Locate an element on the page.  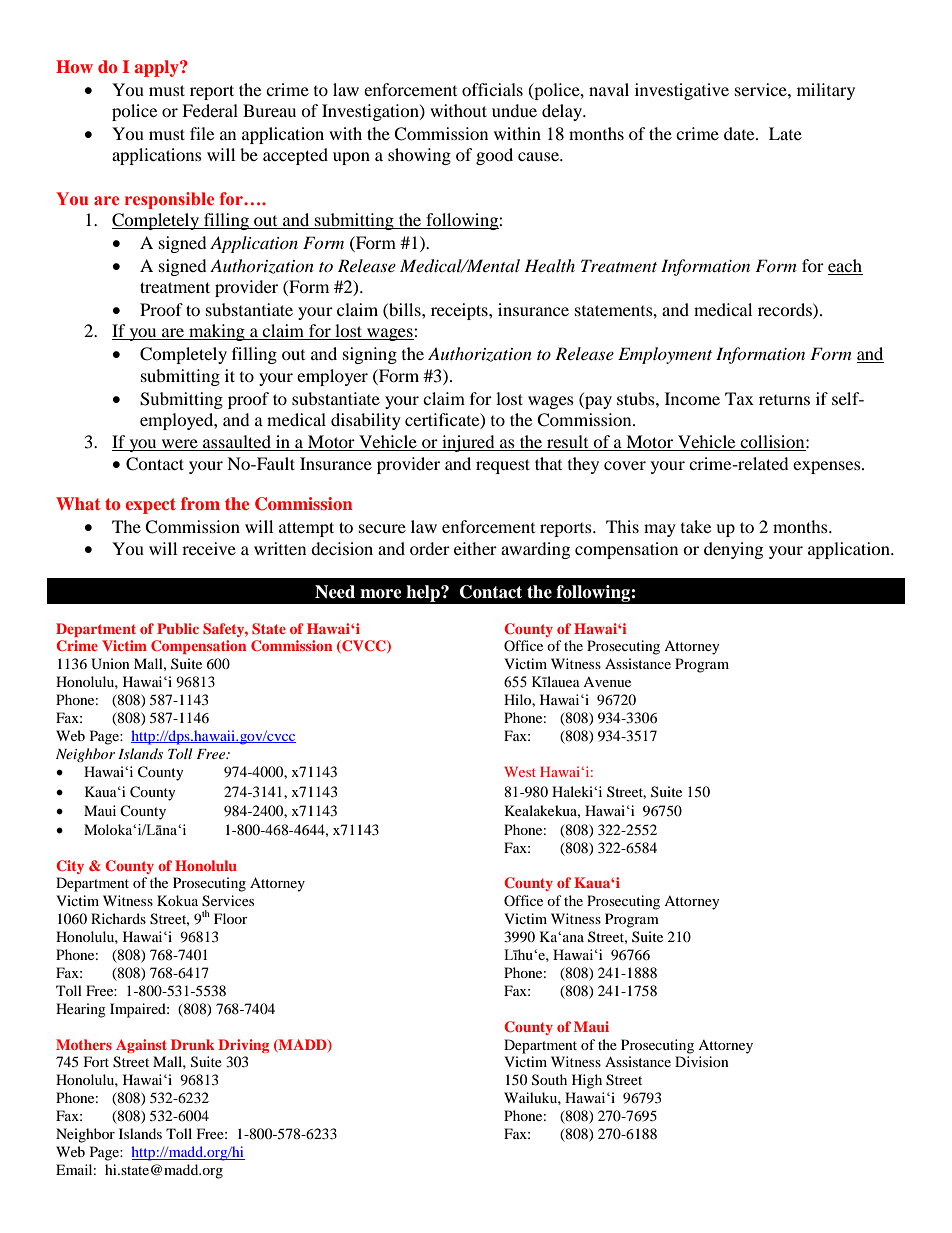
receive is located at coordinates (209, 548).
